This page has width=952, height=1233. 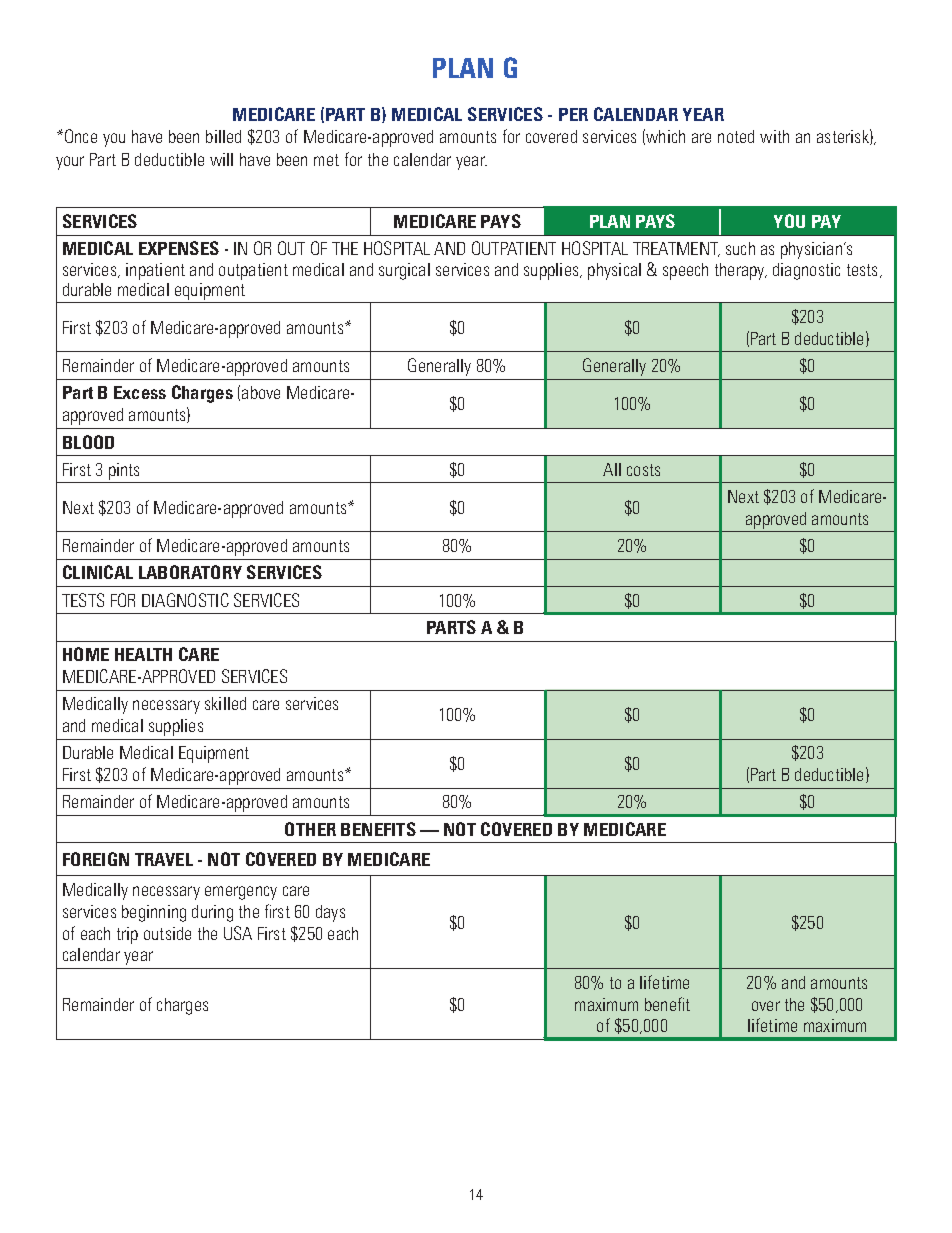 I want to click on inpatient, so click(x=155, y=271).
